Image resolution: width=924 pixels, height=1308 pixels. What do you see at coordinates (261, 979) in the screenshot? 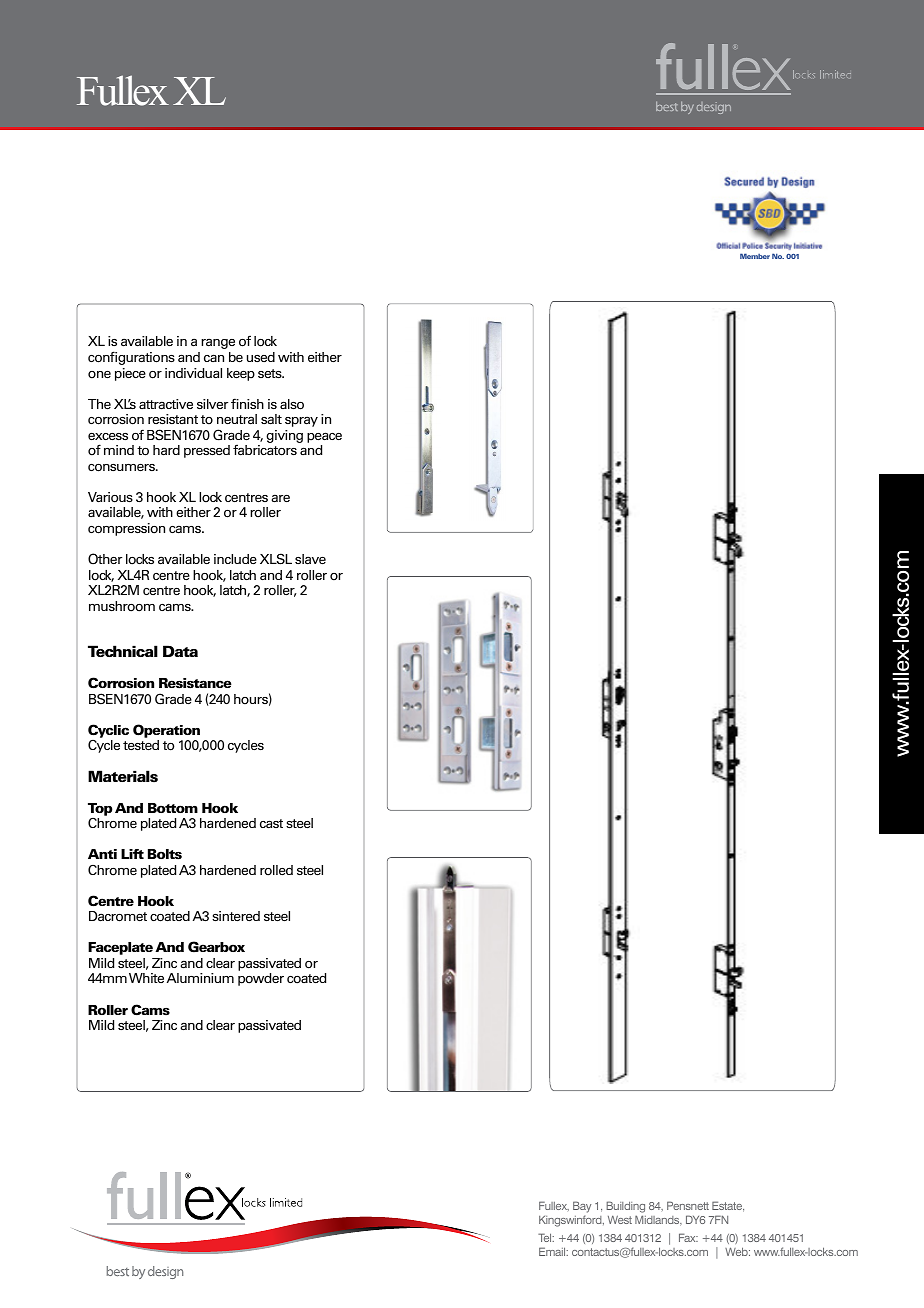
I see `powder` at bounding box center [261, 979].
